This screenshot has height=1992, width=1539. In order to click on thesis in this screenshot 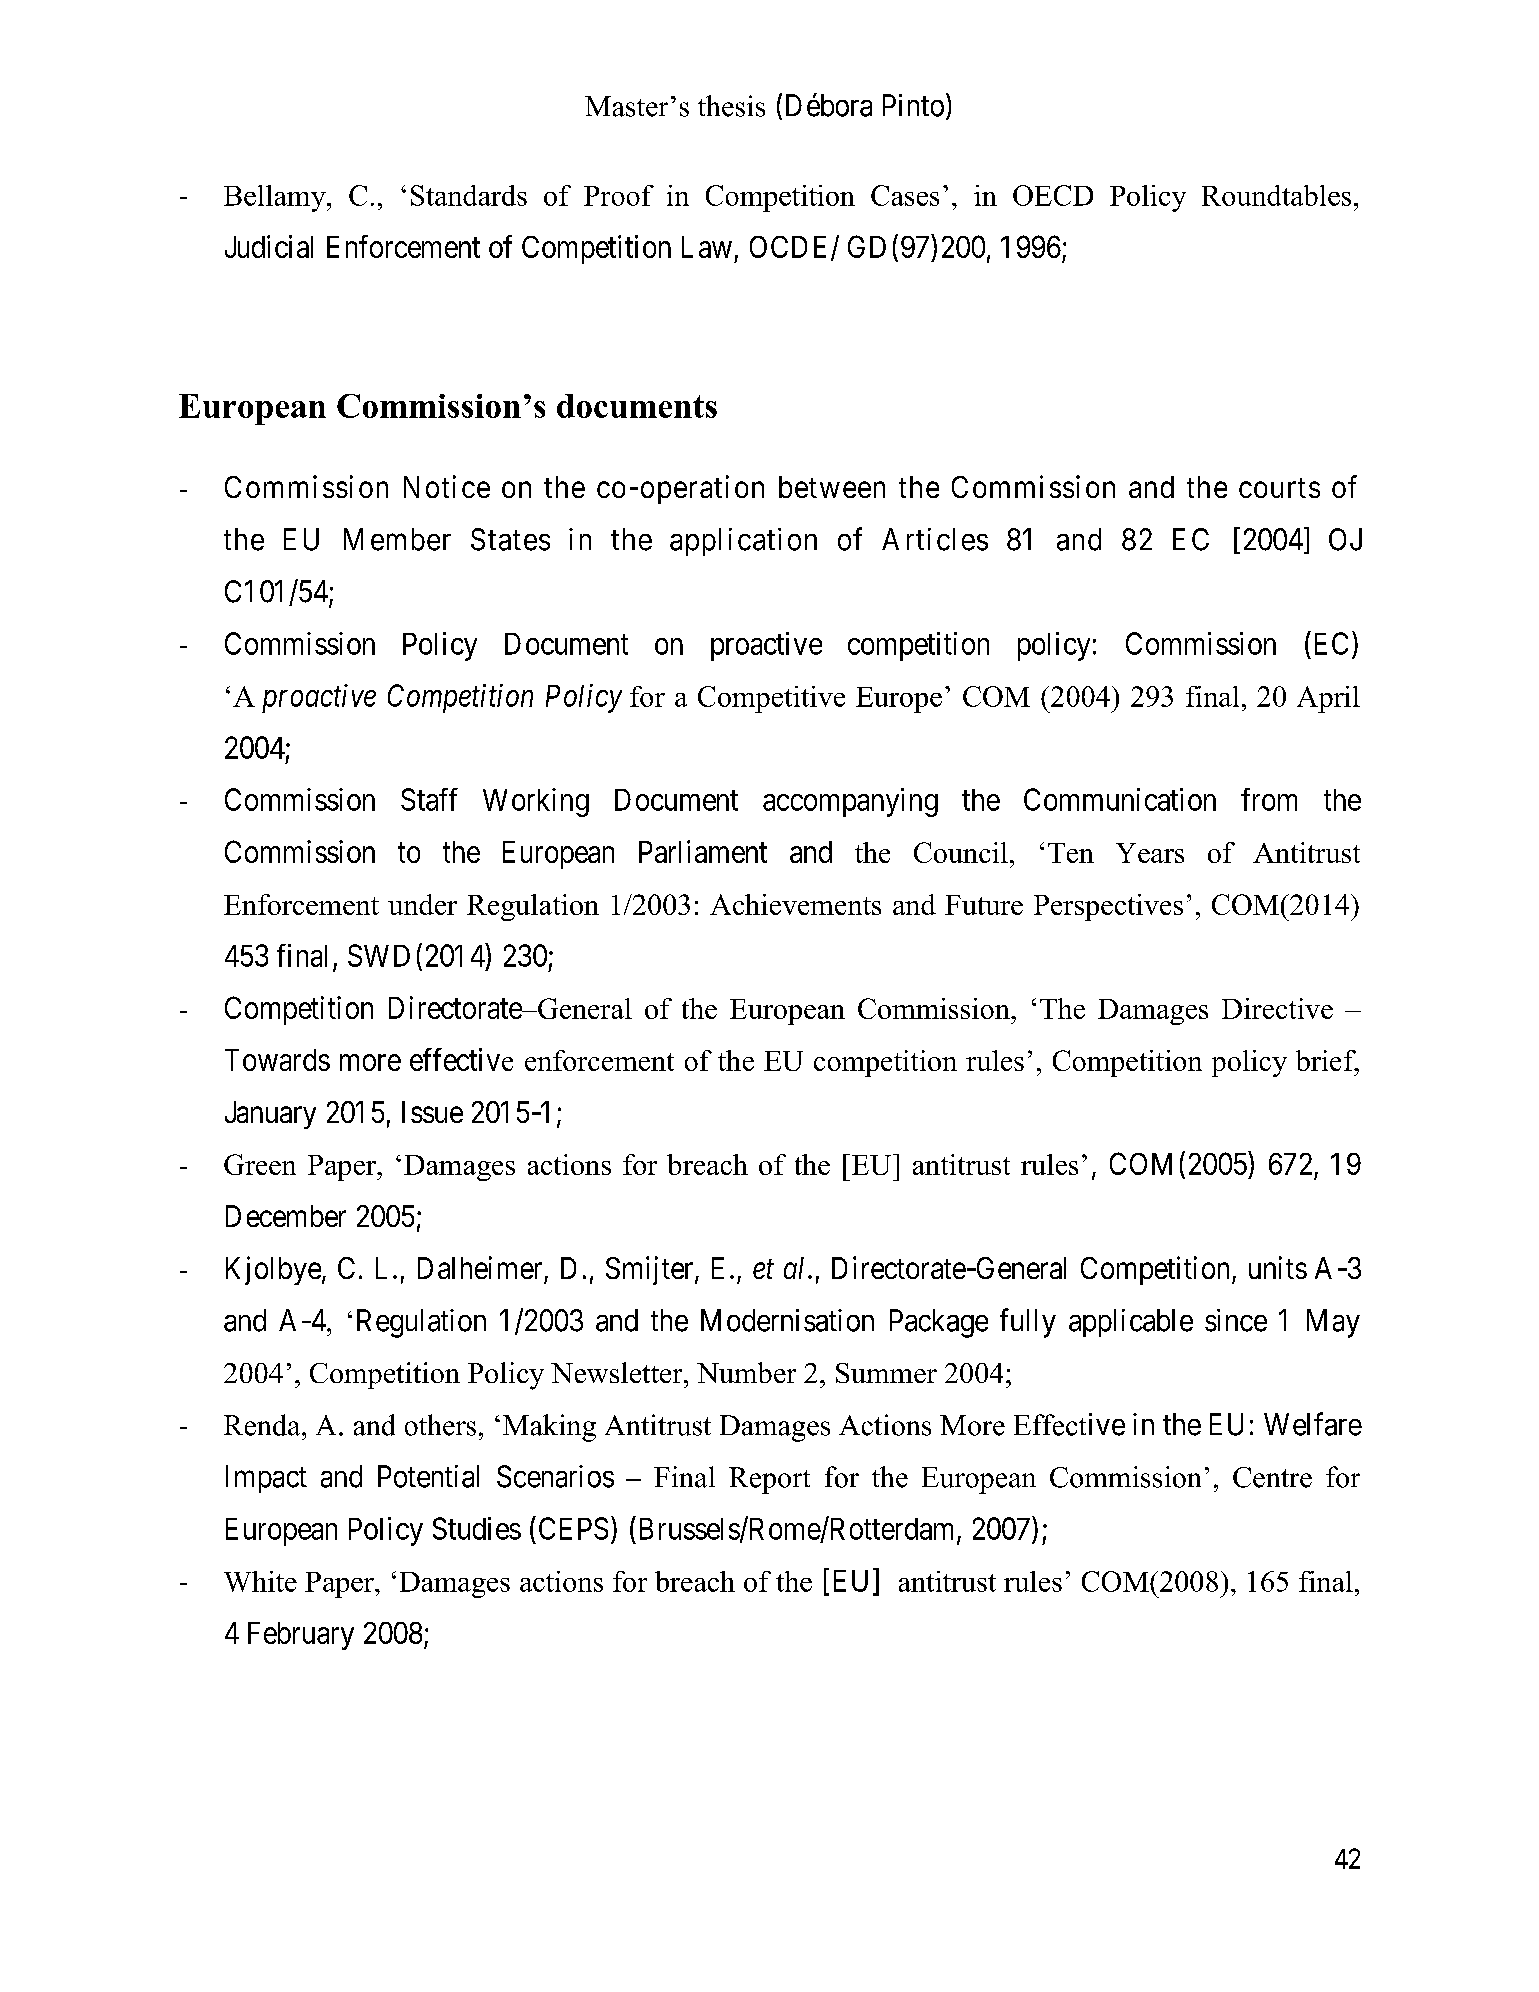, I will do `click(731, 106)`.
